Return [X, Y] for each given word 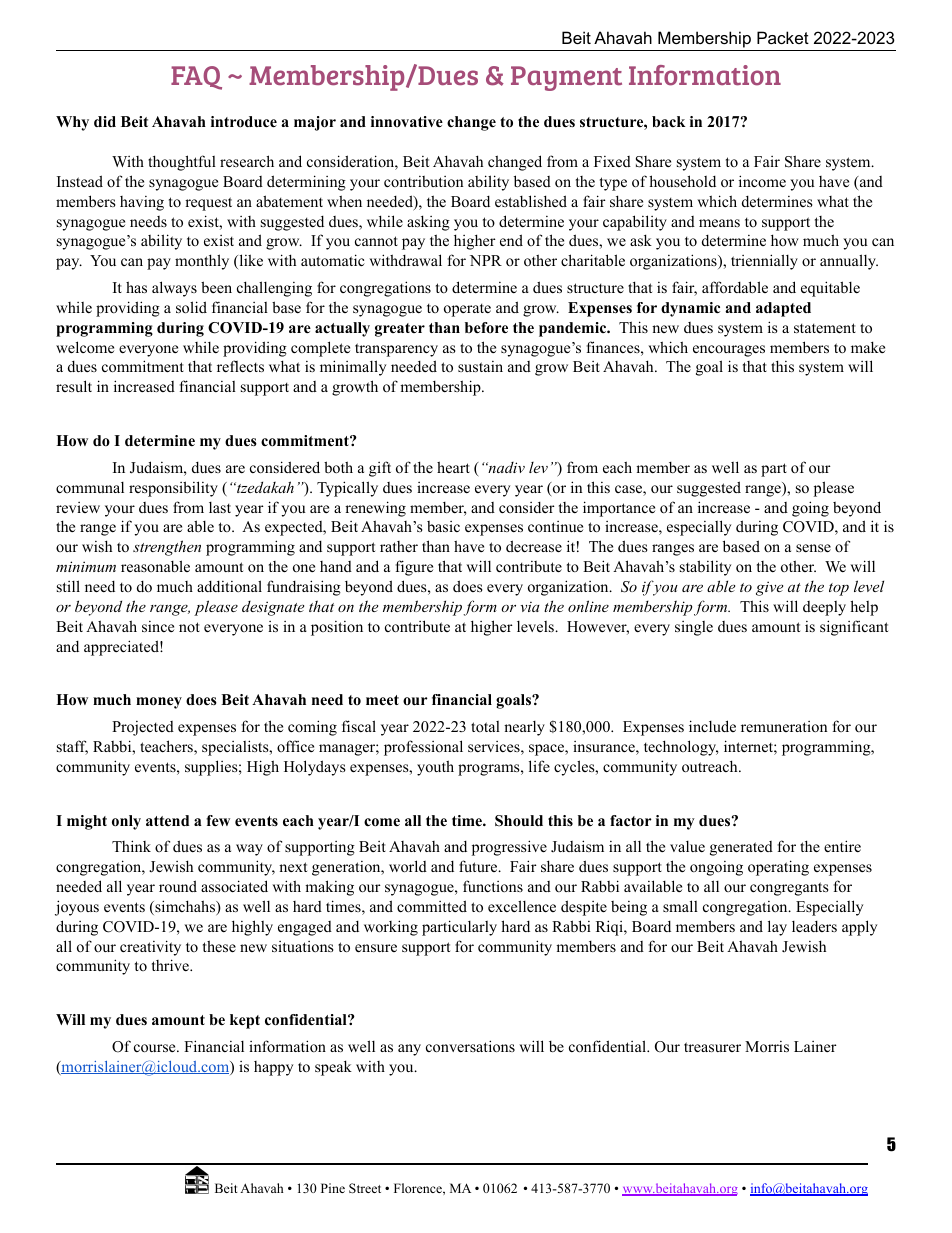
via [530, 606]
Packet [783, 37]
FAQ [196, 78]
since [158, 626]
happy [273, 1068]
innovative [407, 121]
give [769, 588]
